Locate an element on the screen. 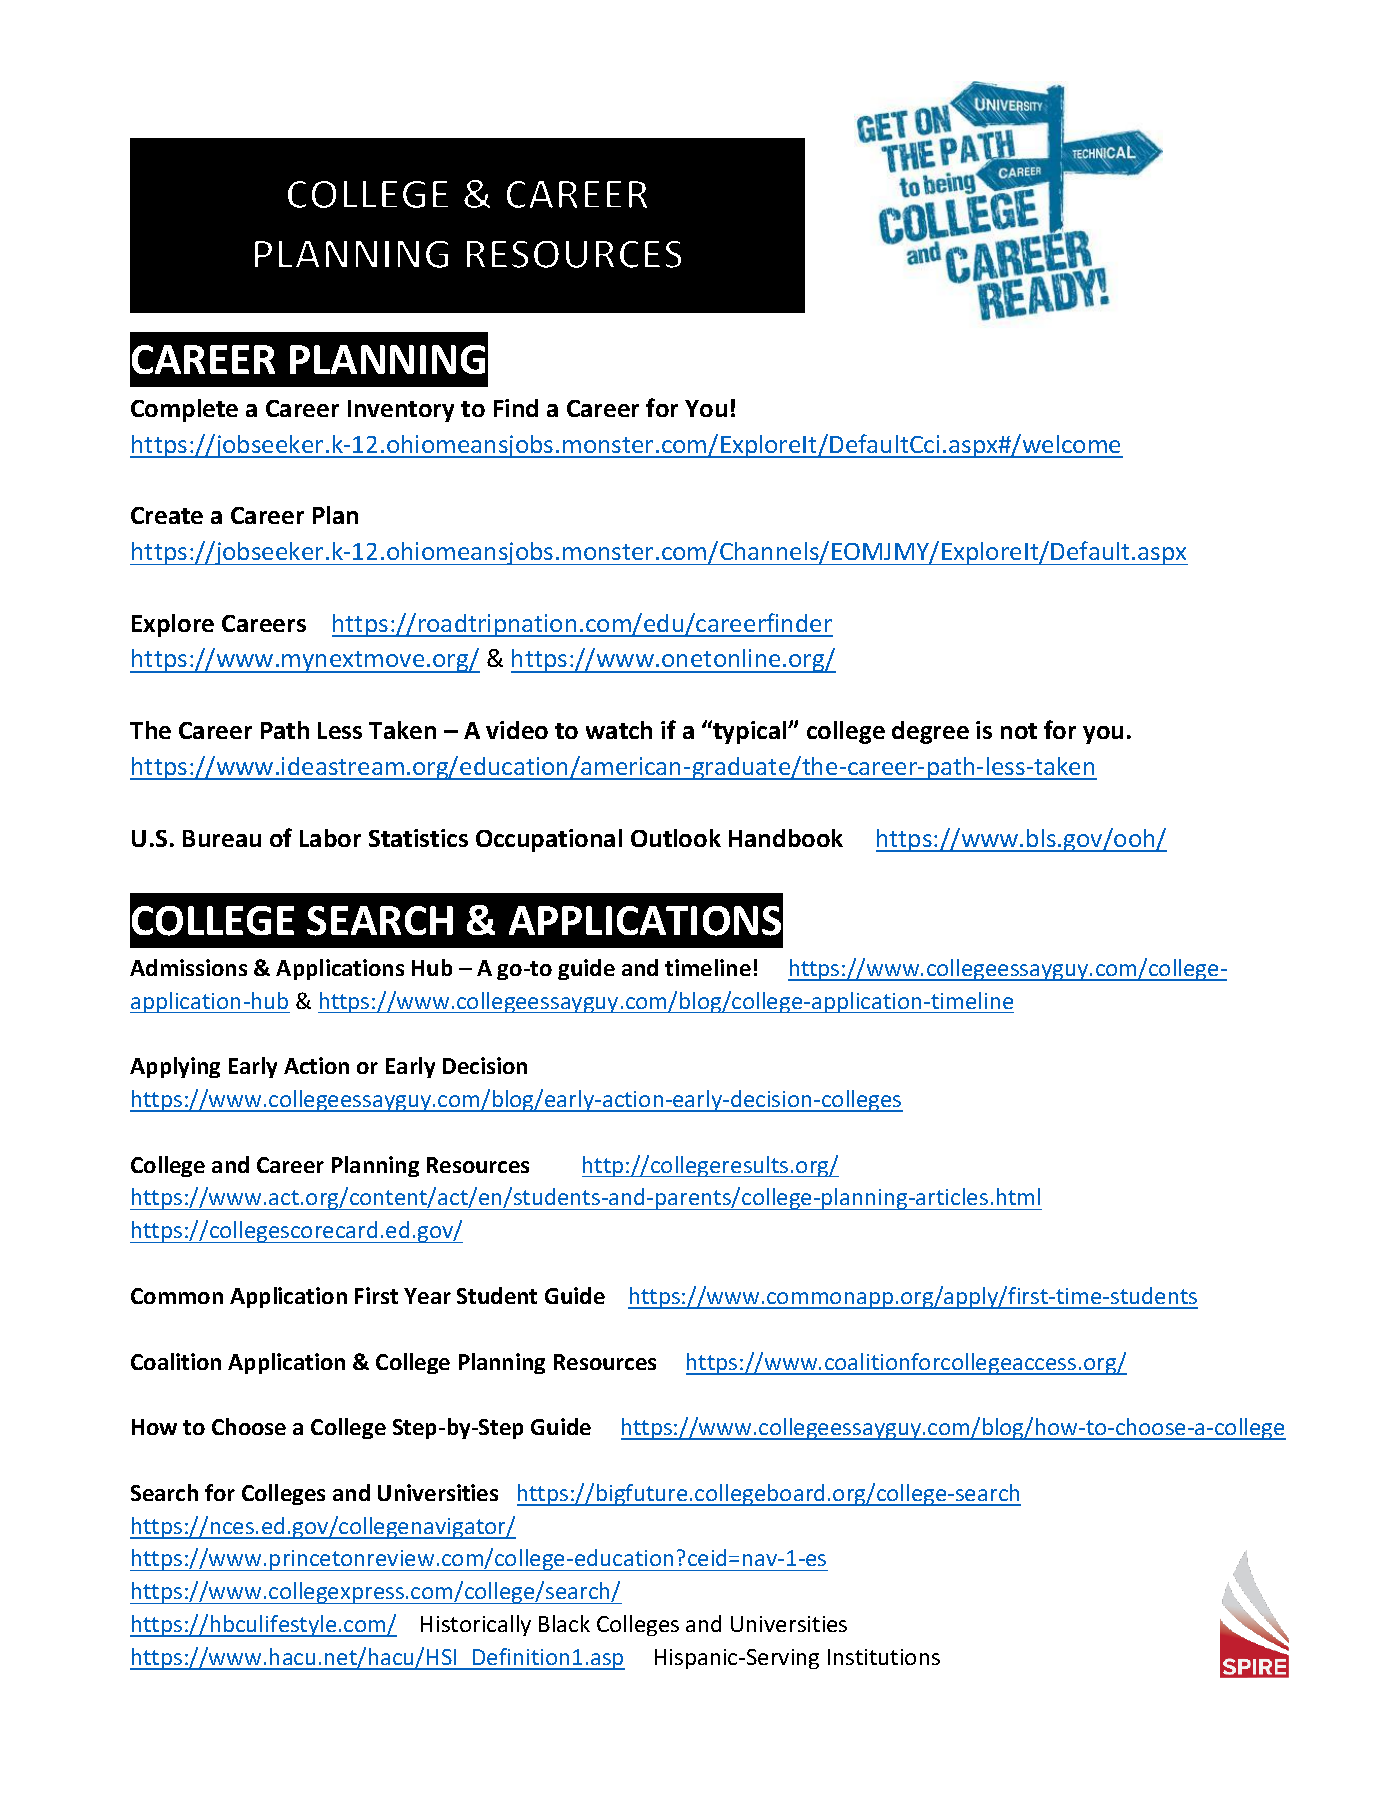  Black is located at coordinates (564, 1623).
